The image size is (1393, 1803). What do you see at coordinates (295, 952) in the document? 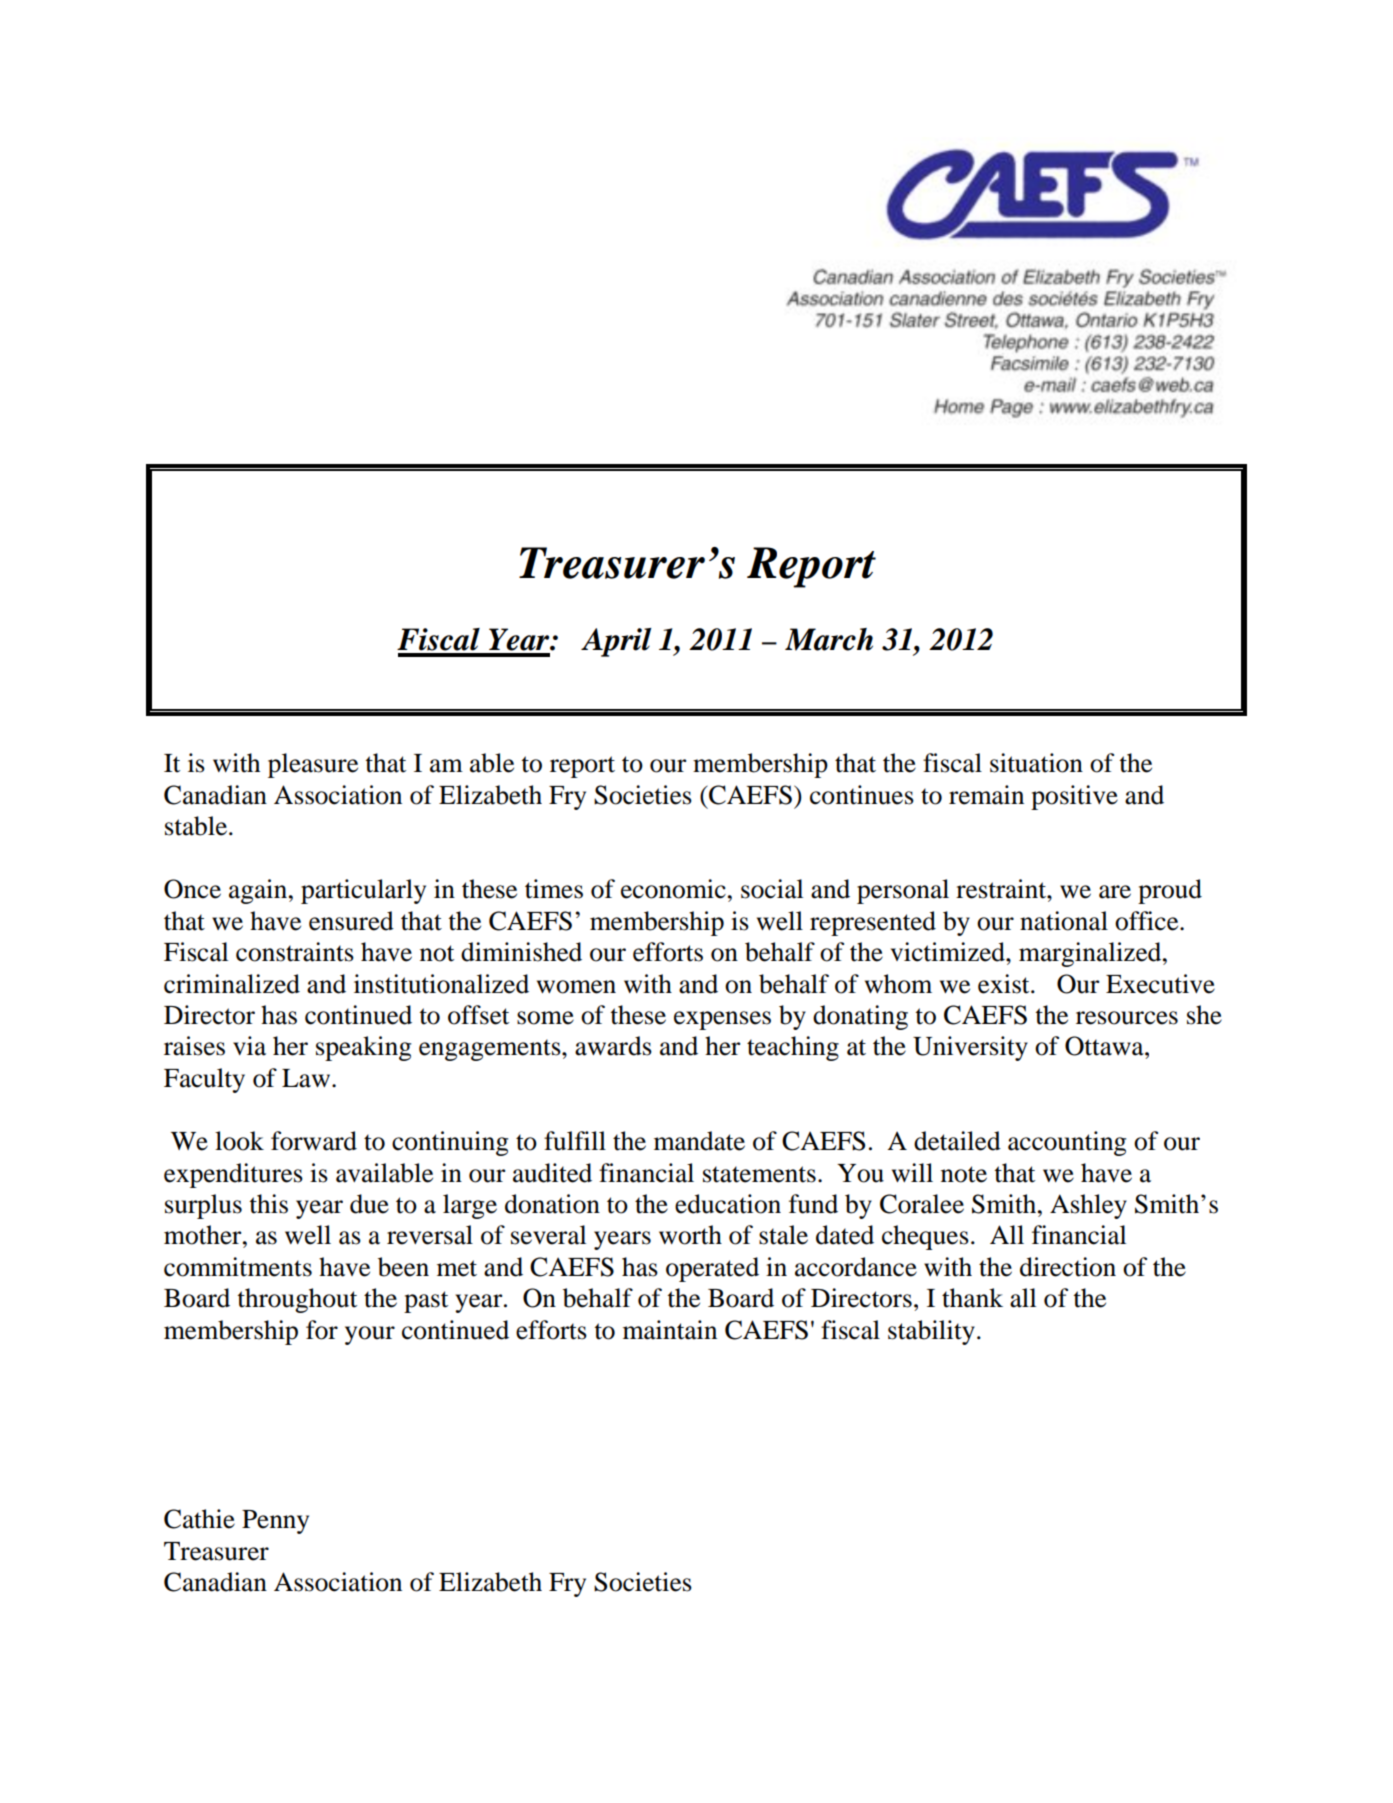
I see `constraints` at bounding box center [295, 952].
